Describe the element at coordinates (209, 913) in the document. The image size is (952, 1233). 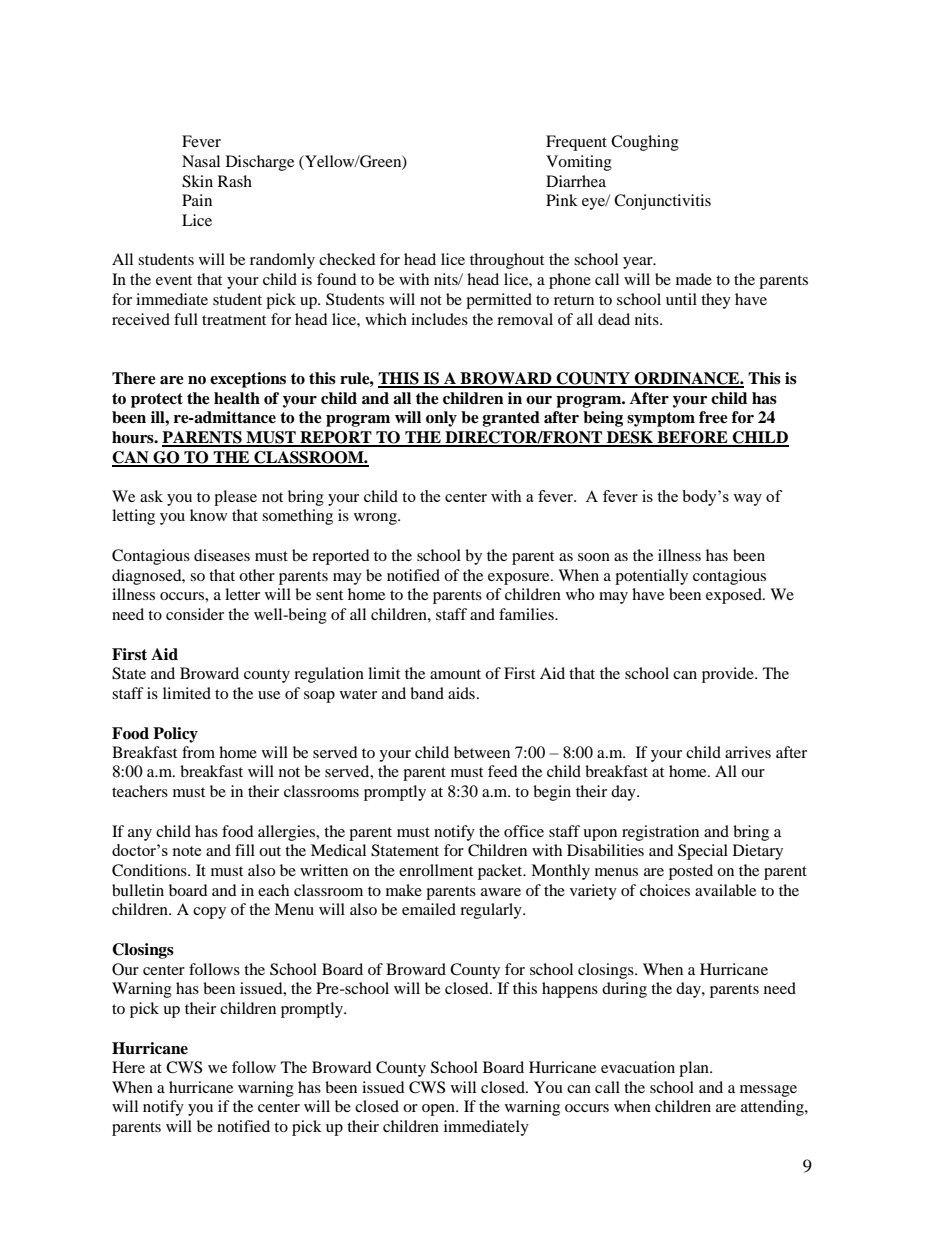
I see `copy` at that location.
